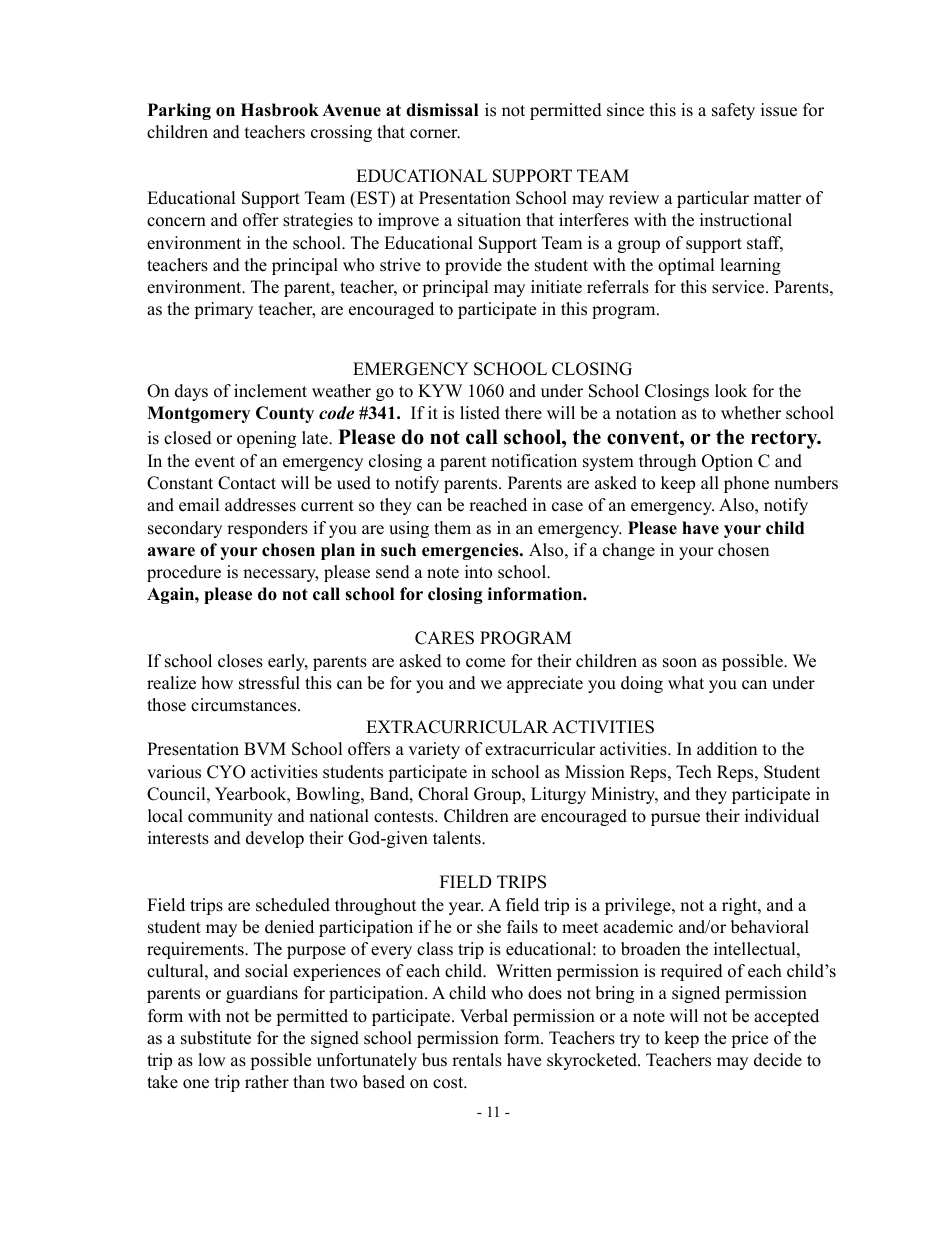  What do you see at coordinates (733, 111) in the screenshot?
I see `safety` at bounding box center [733, 111].
